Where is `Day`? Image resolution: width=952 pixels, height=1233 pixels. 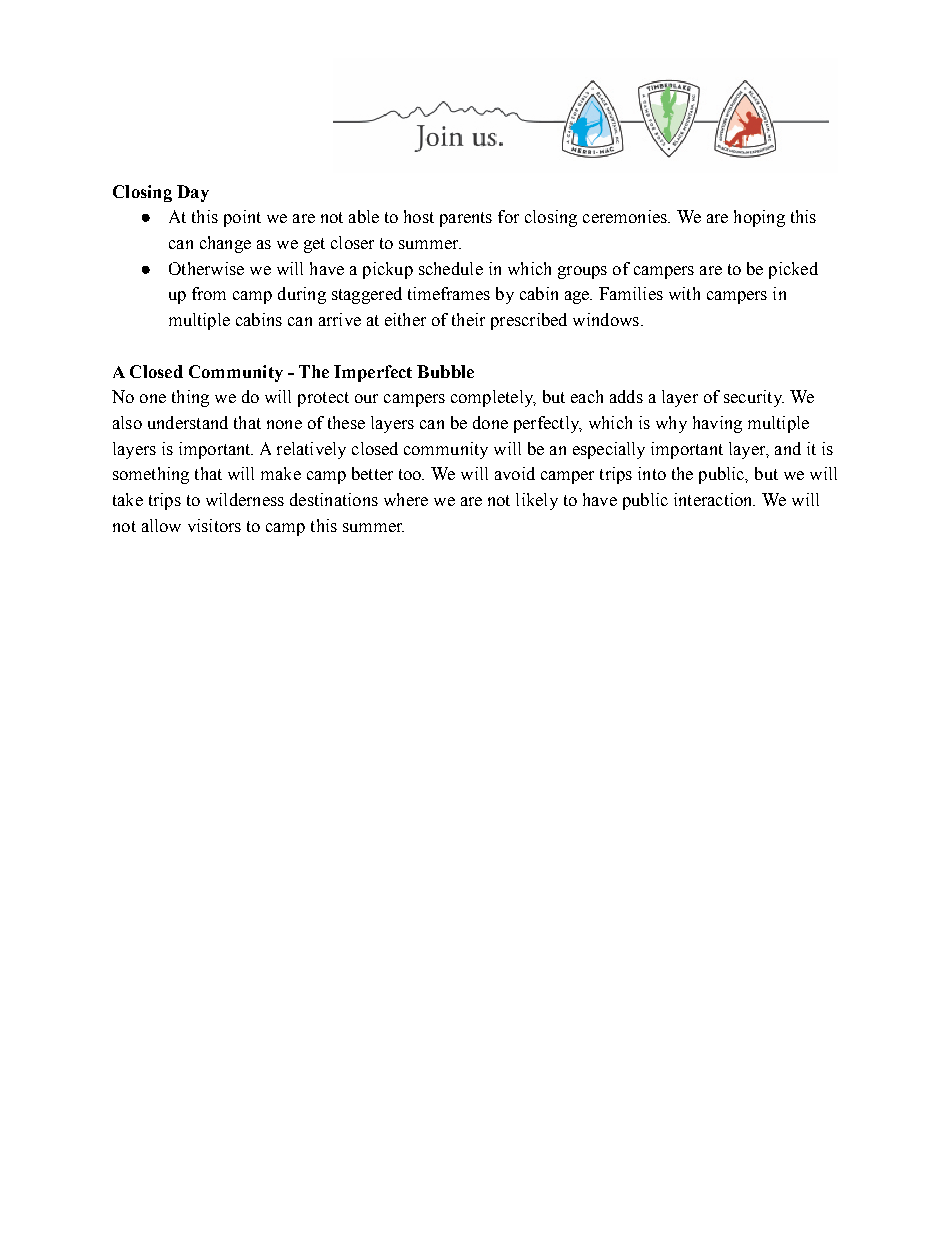 Day is located at coordinates (193, 193).
